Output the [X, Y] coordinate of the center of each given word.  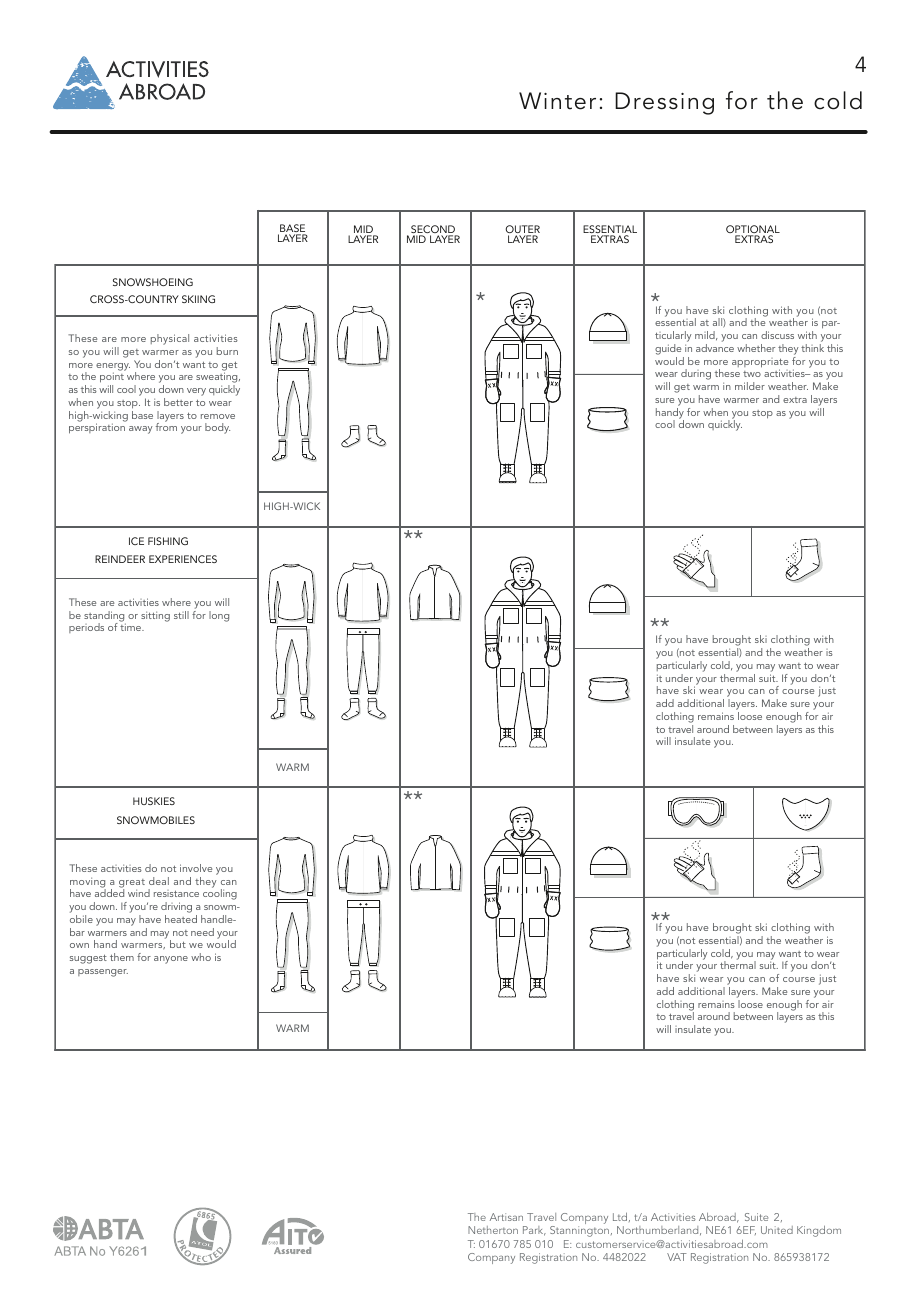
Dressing [664, 103]
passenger [103, 973]
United [777, 1230]
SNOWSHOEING [153, 282]
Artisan [506, 1217]
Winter [557, 101]
